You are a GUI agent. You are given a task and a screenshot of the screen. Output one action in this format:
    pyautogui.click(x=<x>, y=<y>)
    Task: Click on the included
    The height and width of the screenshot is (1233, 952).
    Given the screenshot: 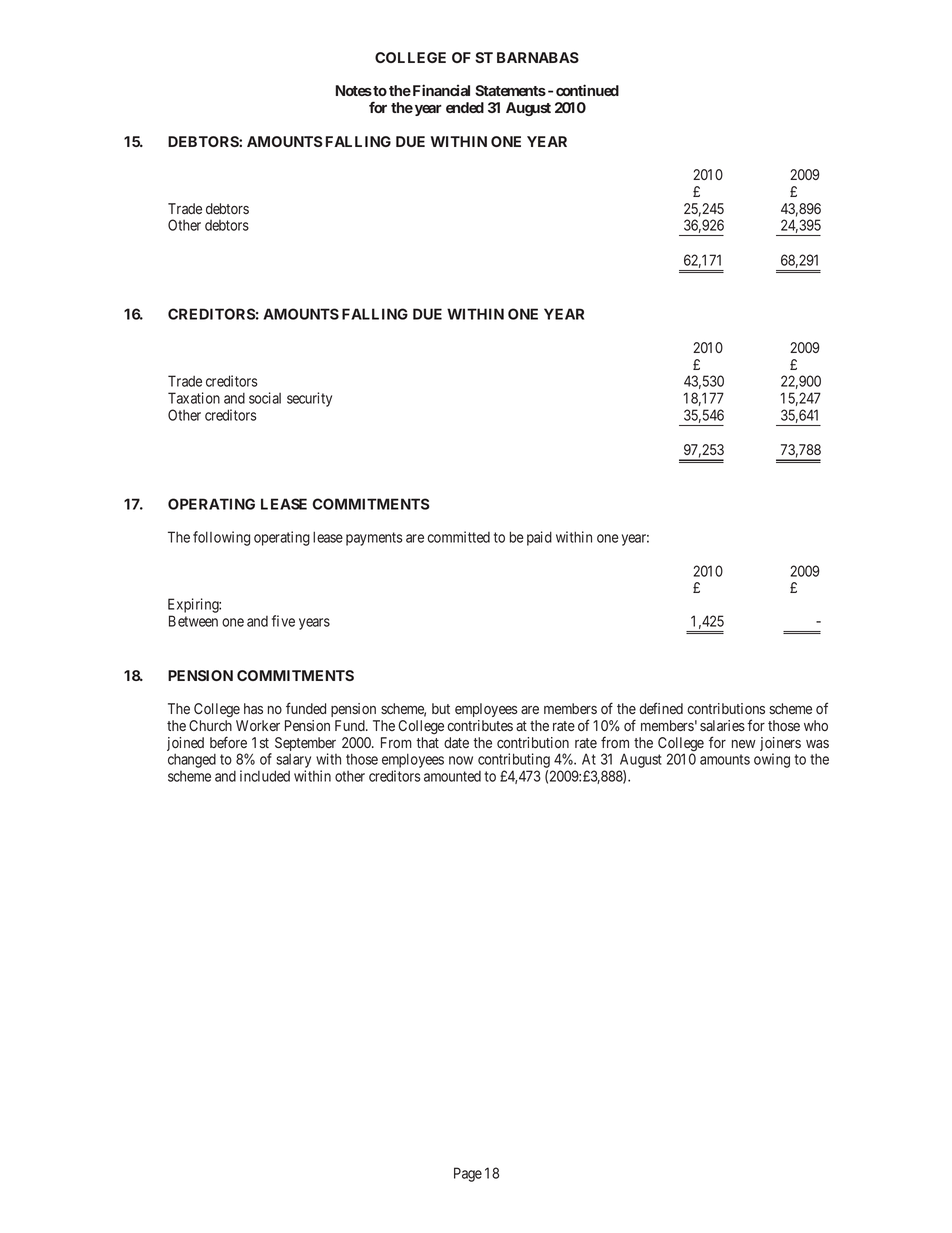 What is the action you would take?
    pyautogui.click(x=265, y=776)
